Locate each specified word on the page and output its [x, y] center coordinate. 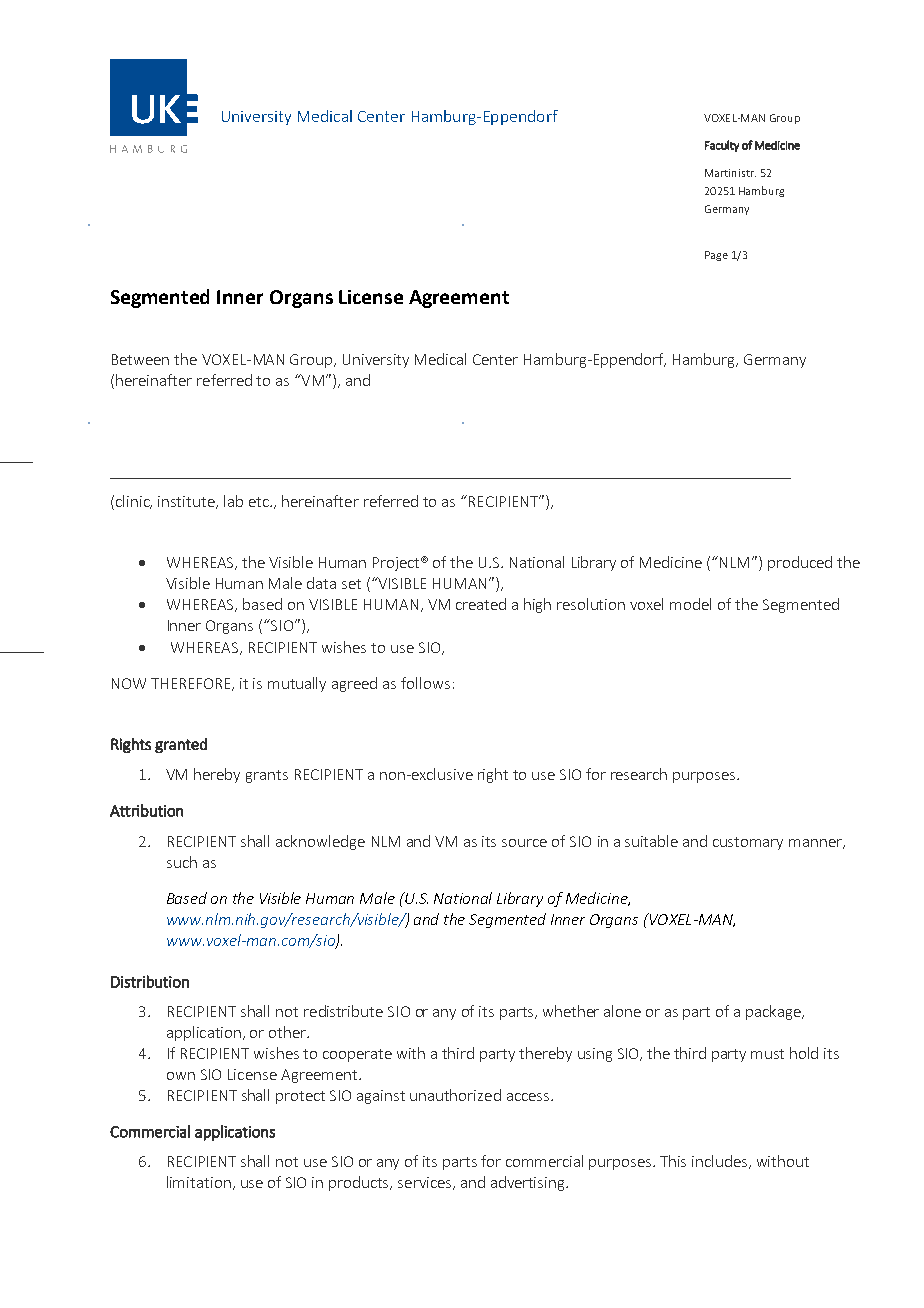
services [426, 1183]
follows [425, 683]
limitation [199, 1182]
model [690, 604]
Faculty [722, 146]
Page [716, 256]
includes [721, 1162]
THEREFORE [192, 684]
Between [140, 359]
